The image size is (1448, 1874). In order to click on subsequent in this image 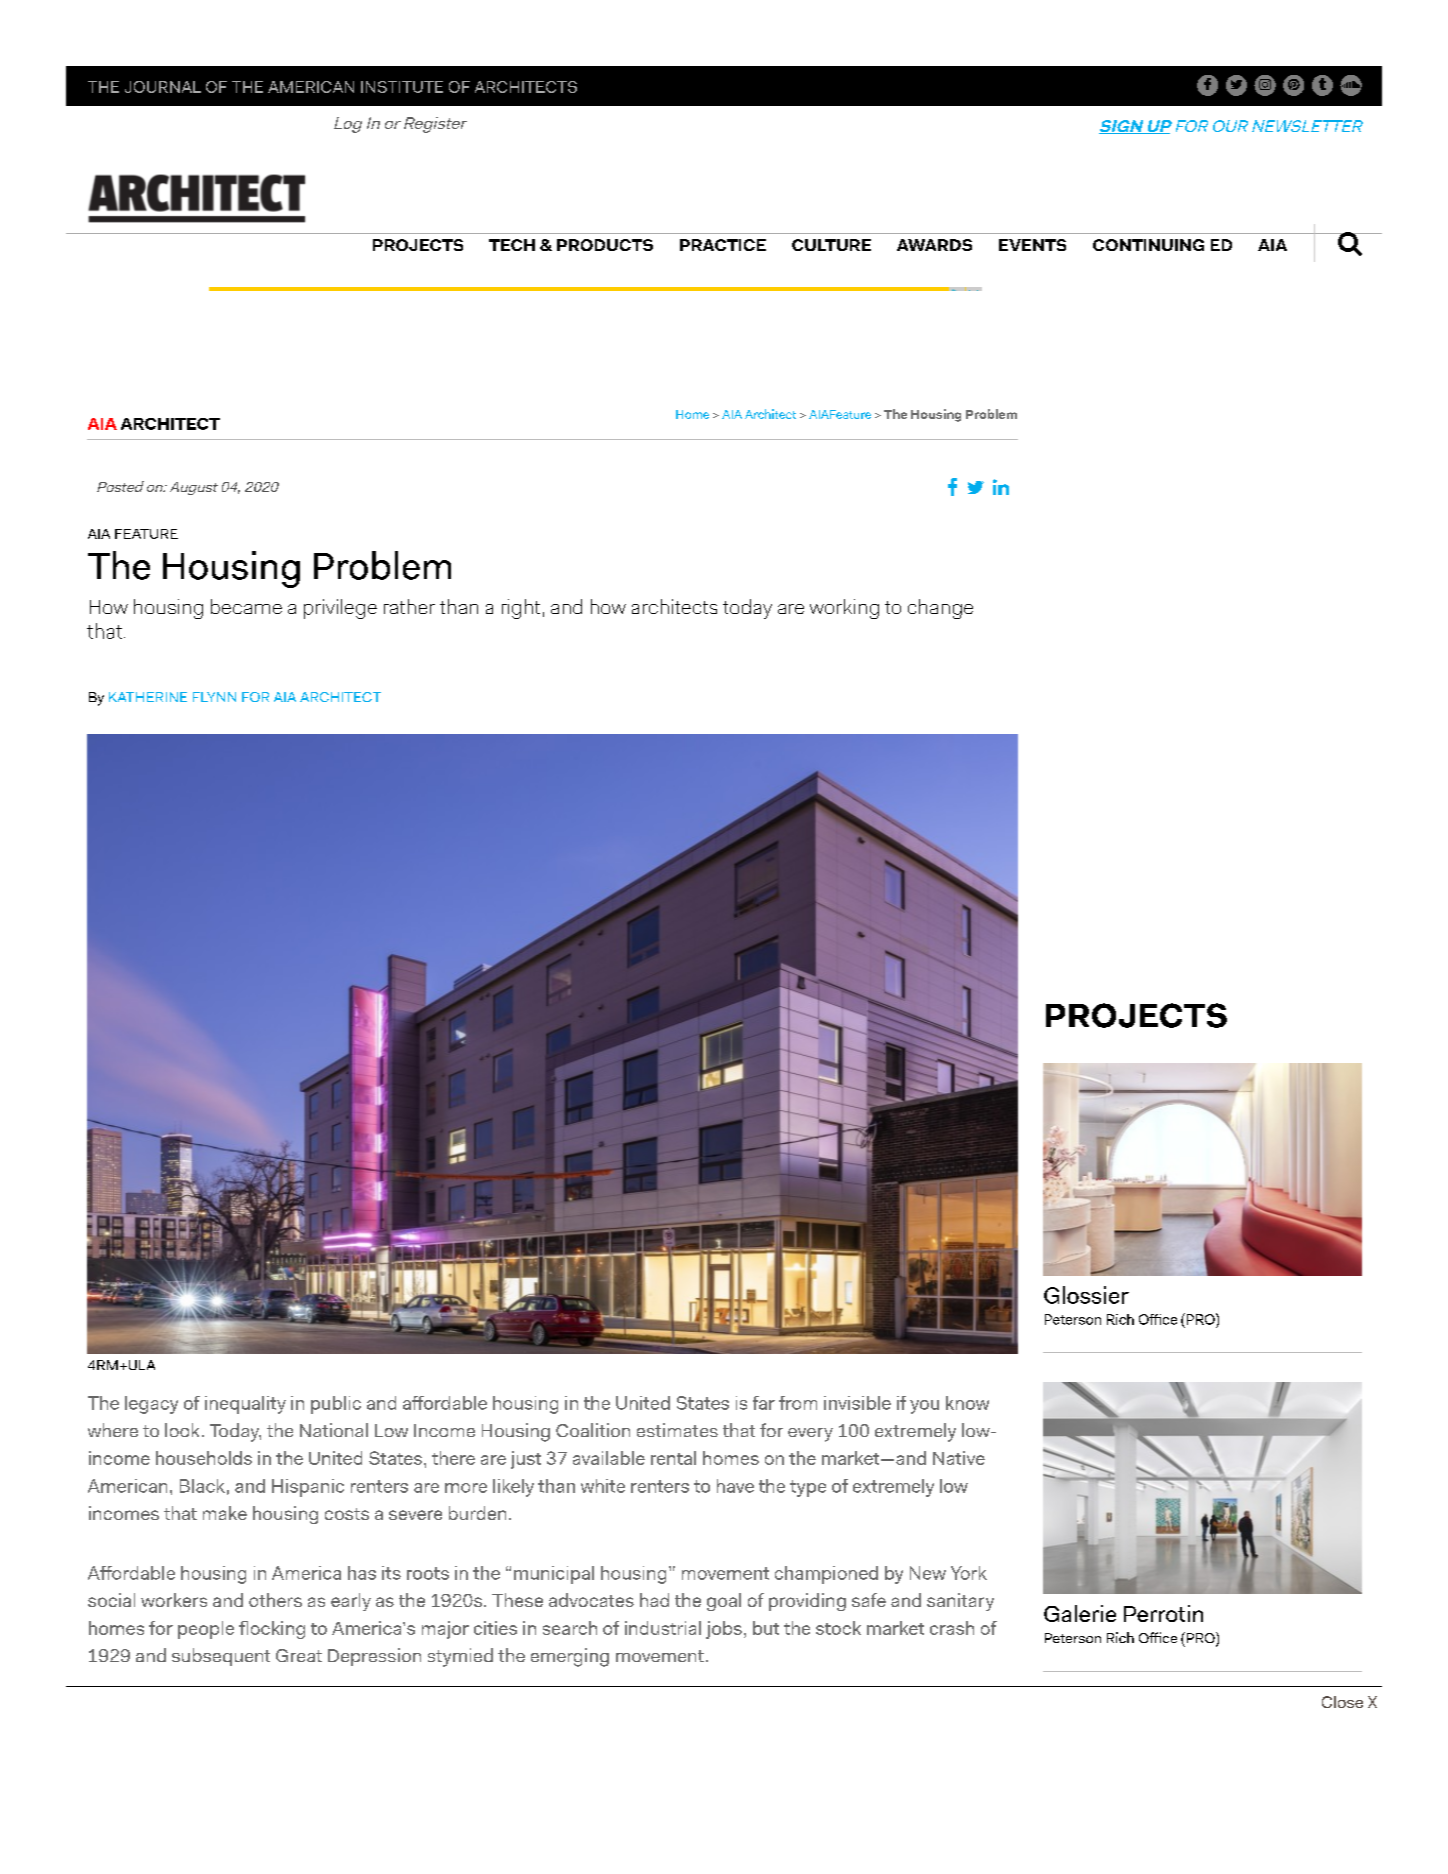, I will do `click(221, 1657)`.
